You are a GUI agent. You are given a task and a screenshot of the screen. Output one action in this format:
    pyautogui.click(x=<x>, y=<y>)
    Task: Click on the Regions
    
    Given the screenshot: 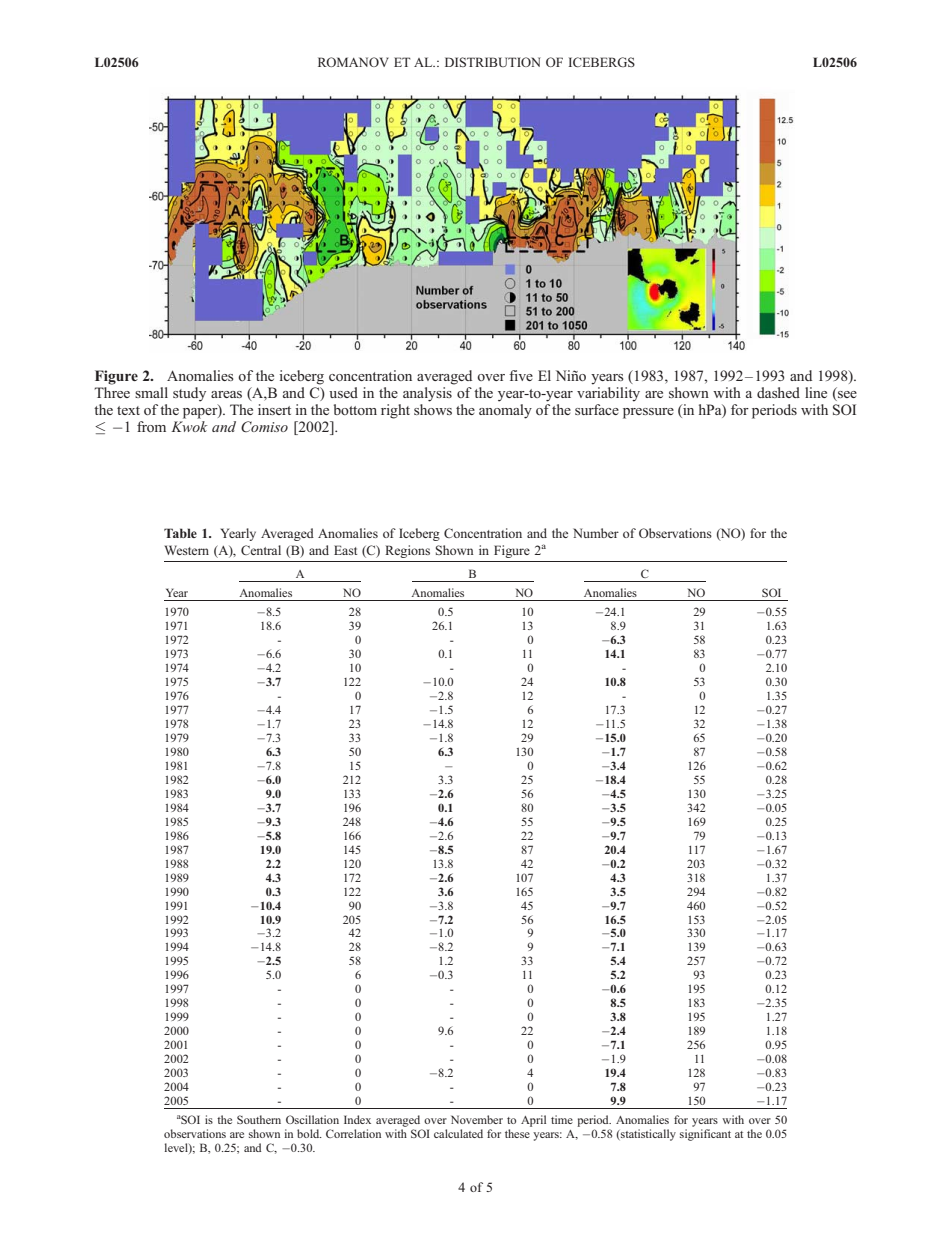 What is the action you would take?
    pyautogui.click(x=407, y=551)
